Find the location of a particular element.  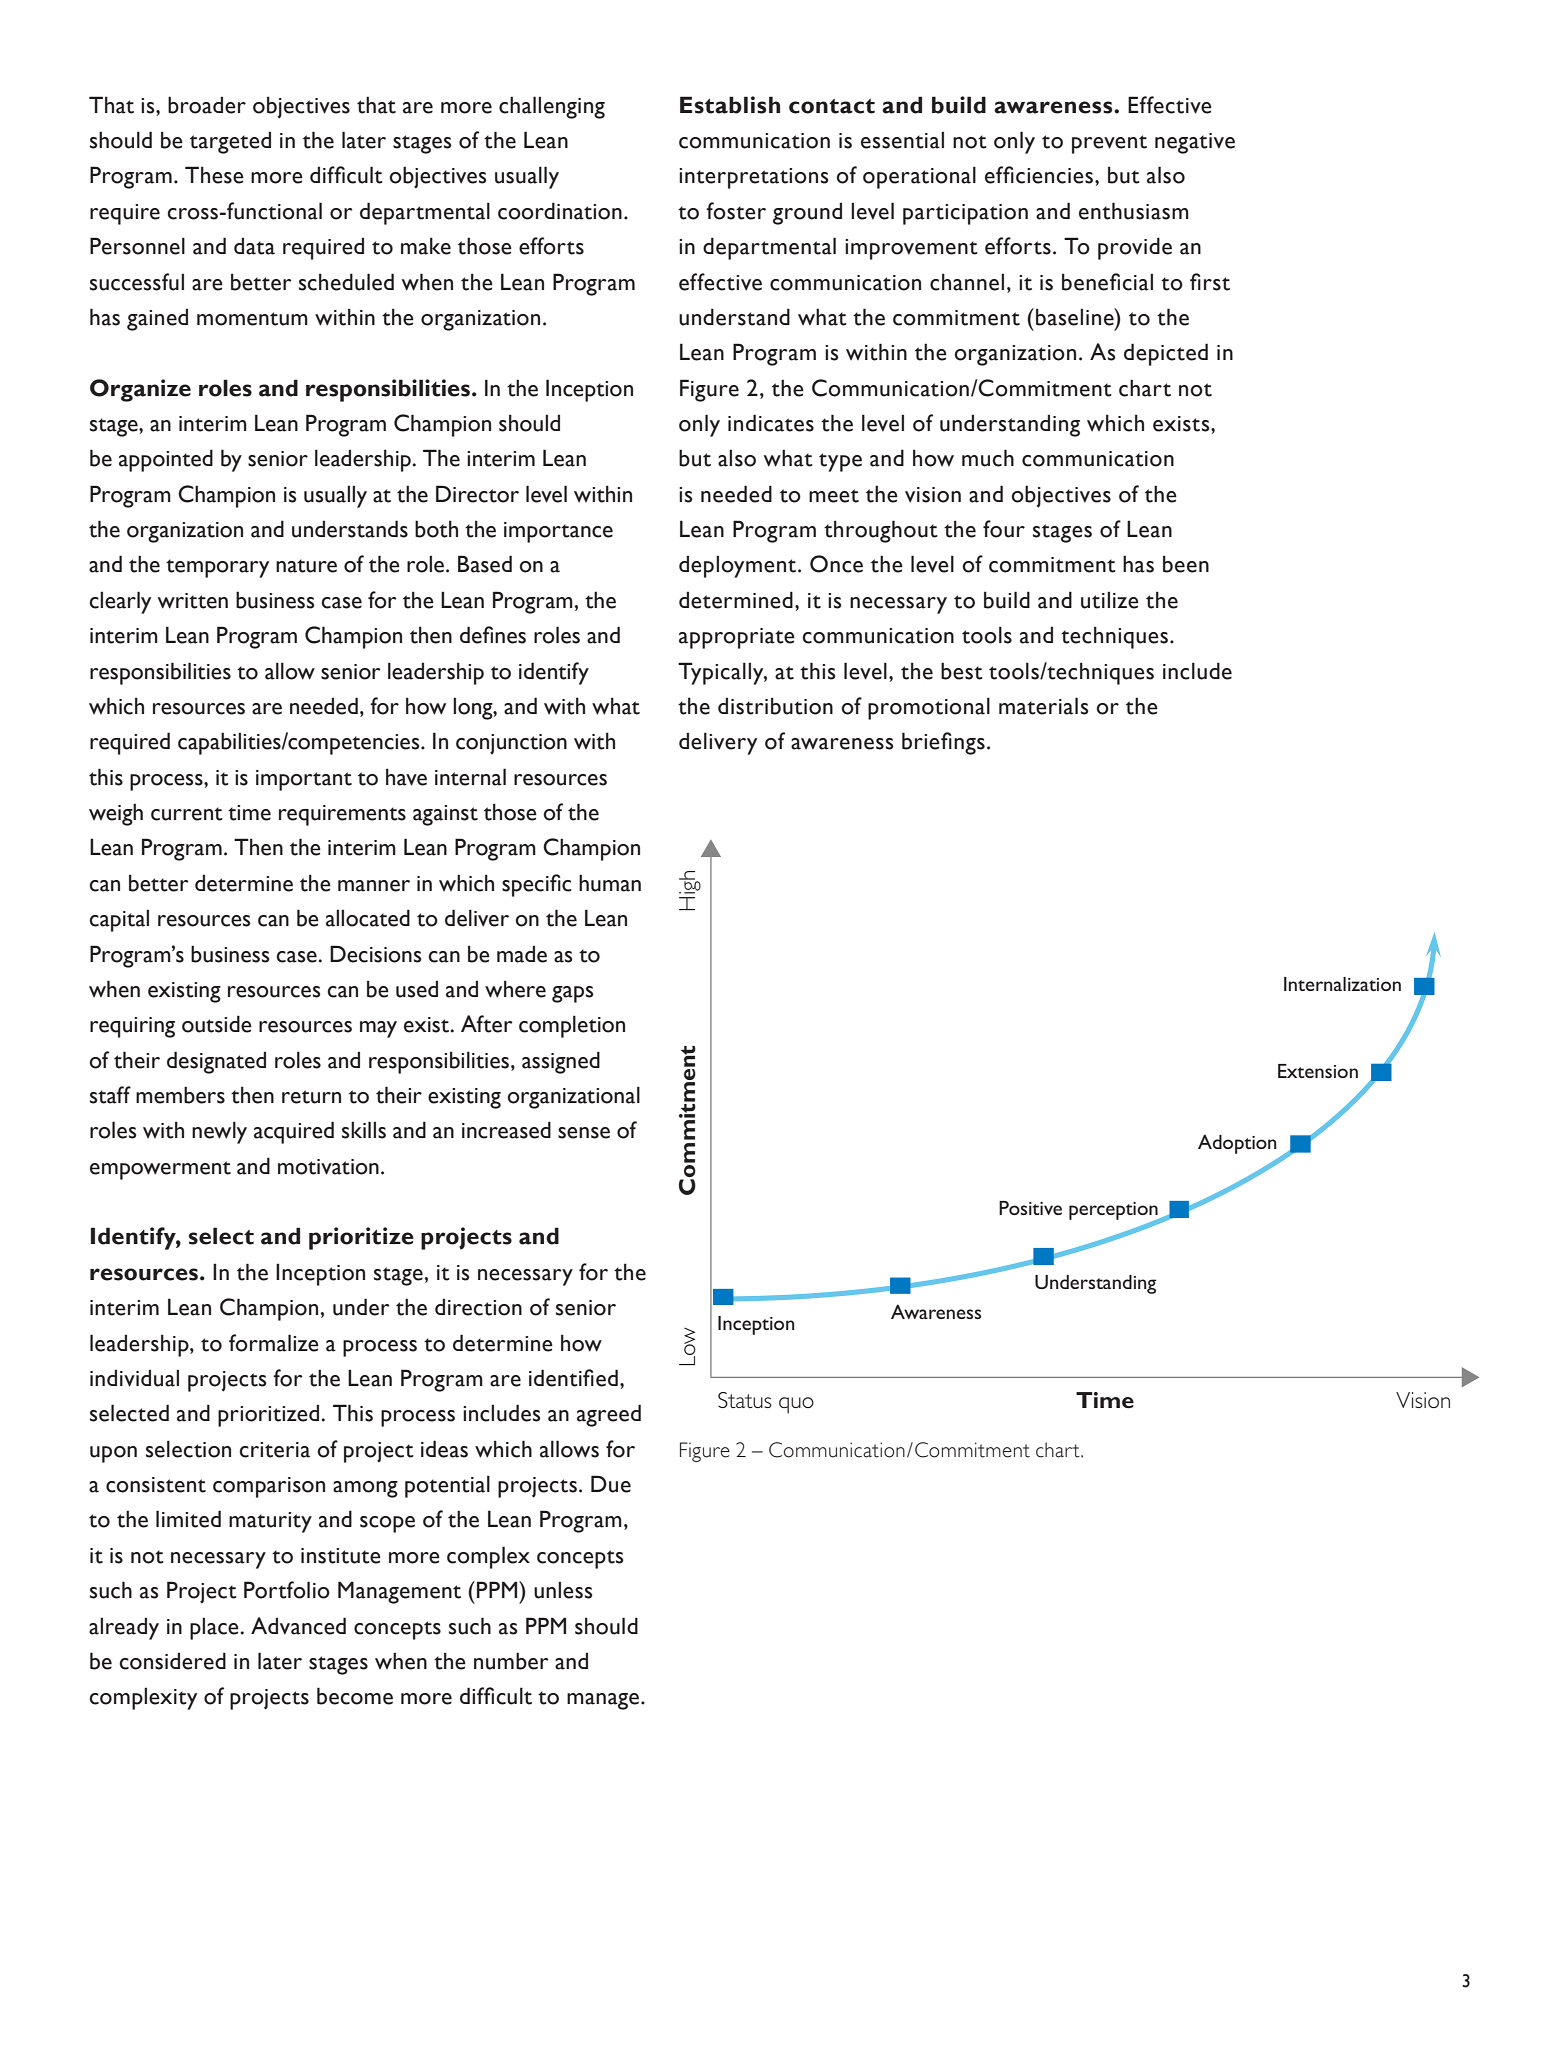

unless is located at coordinates (563, 1590).
